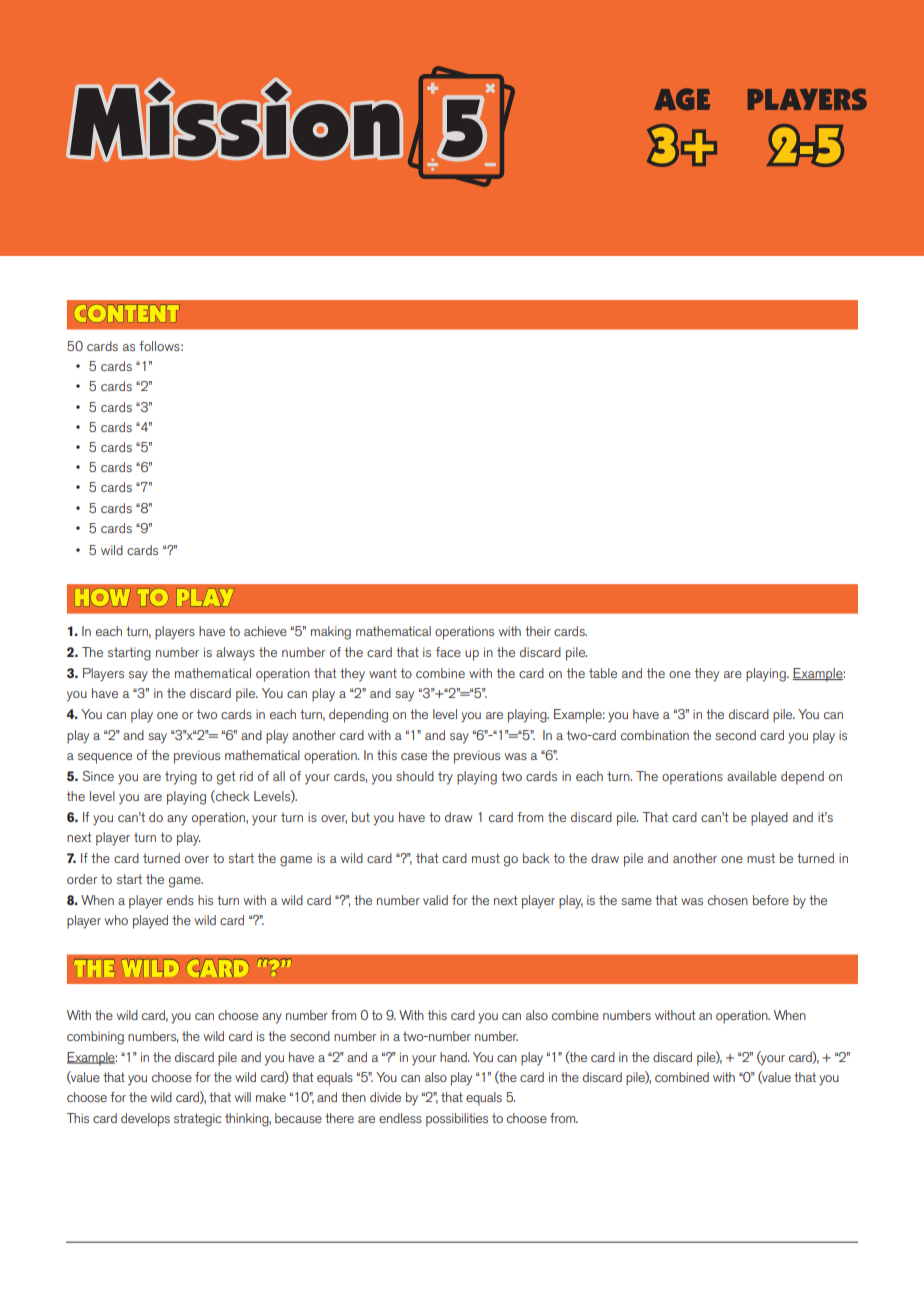  Describe the element at coordinates (603, 673) in the screenshot. I see `table` at that location.
